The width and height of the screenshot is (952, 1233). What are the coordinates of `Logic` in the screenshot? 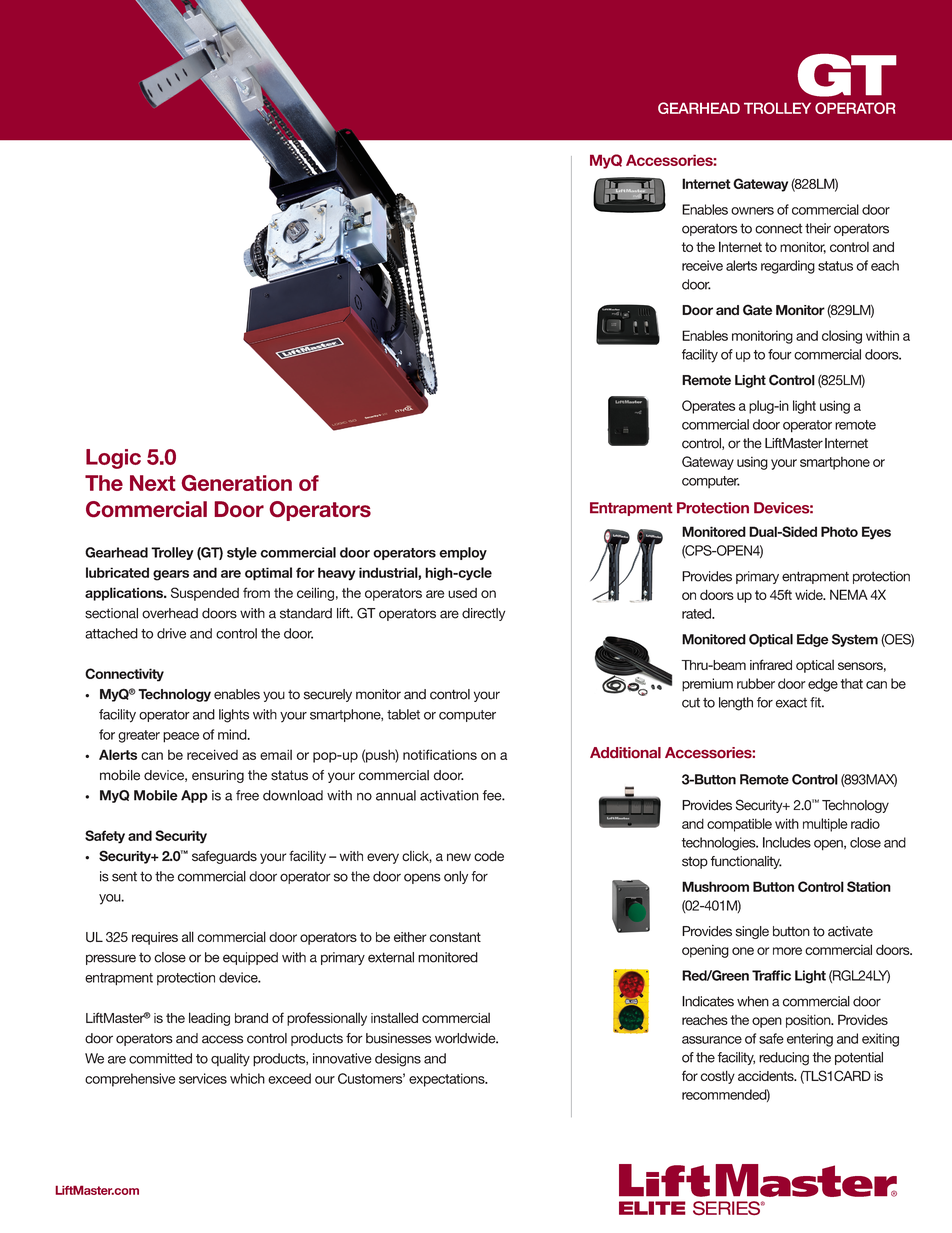 It's located at (113, 459).
